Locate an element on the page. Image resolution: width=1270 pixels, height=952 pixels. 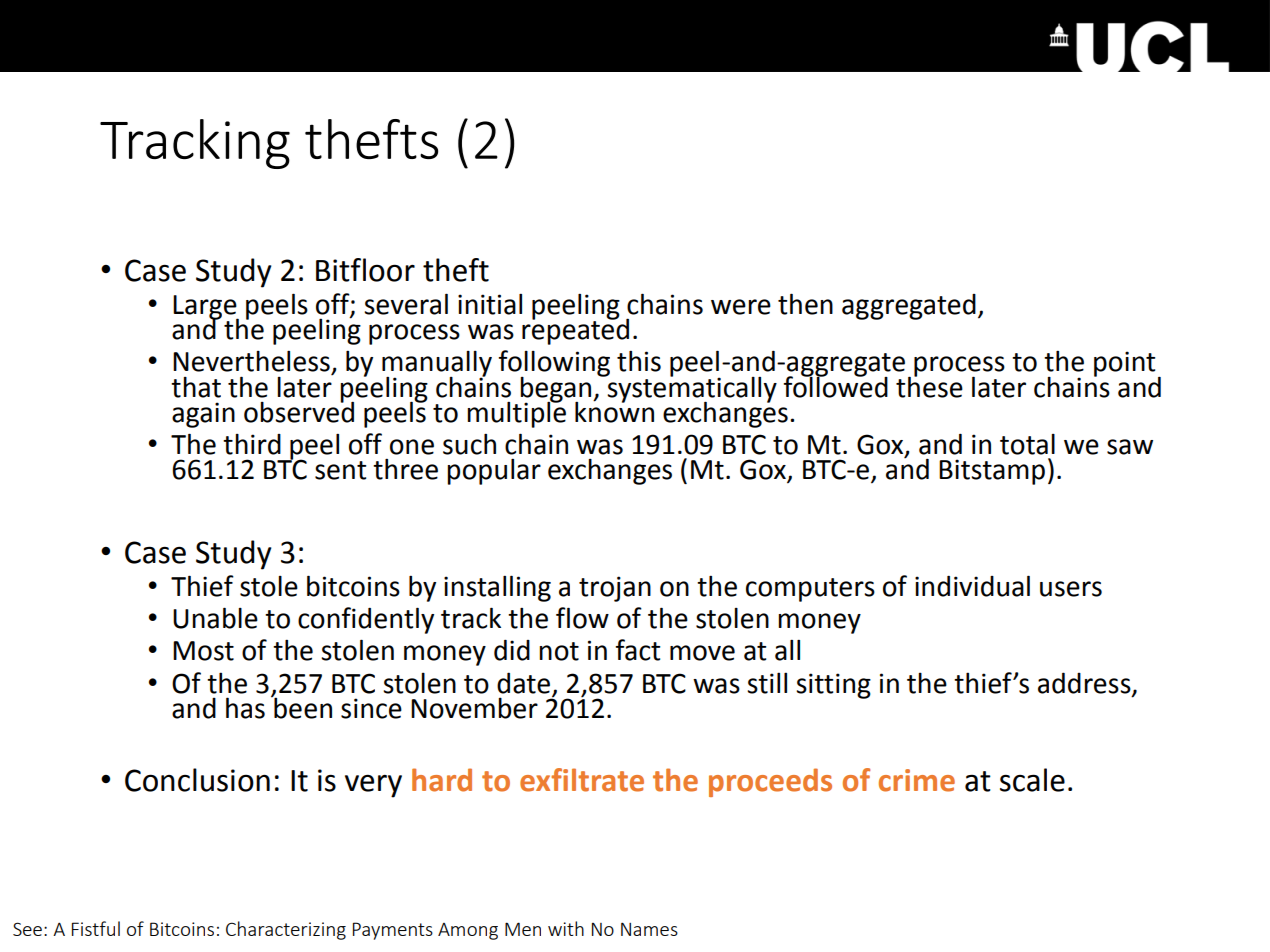
point is located at coordinates (1124, 364).
